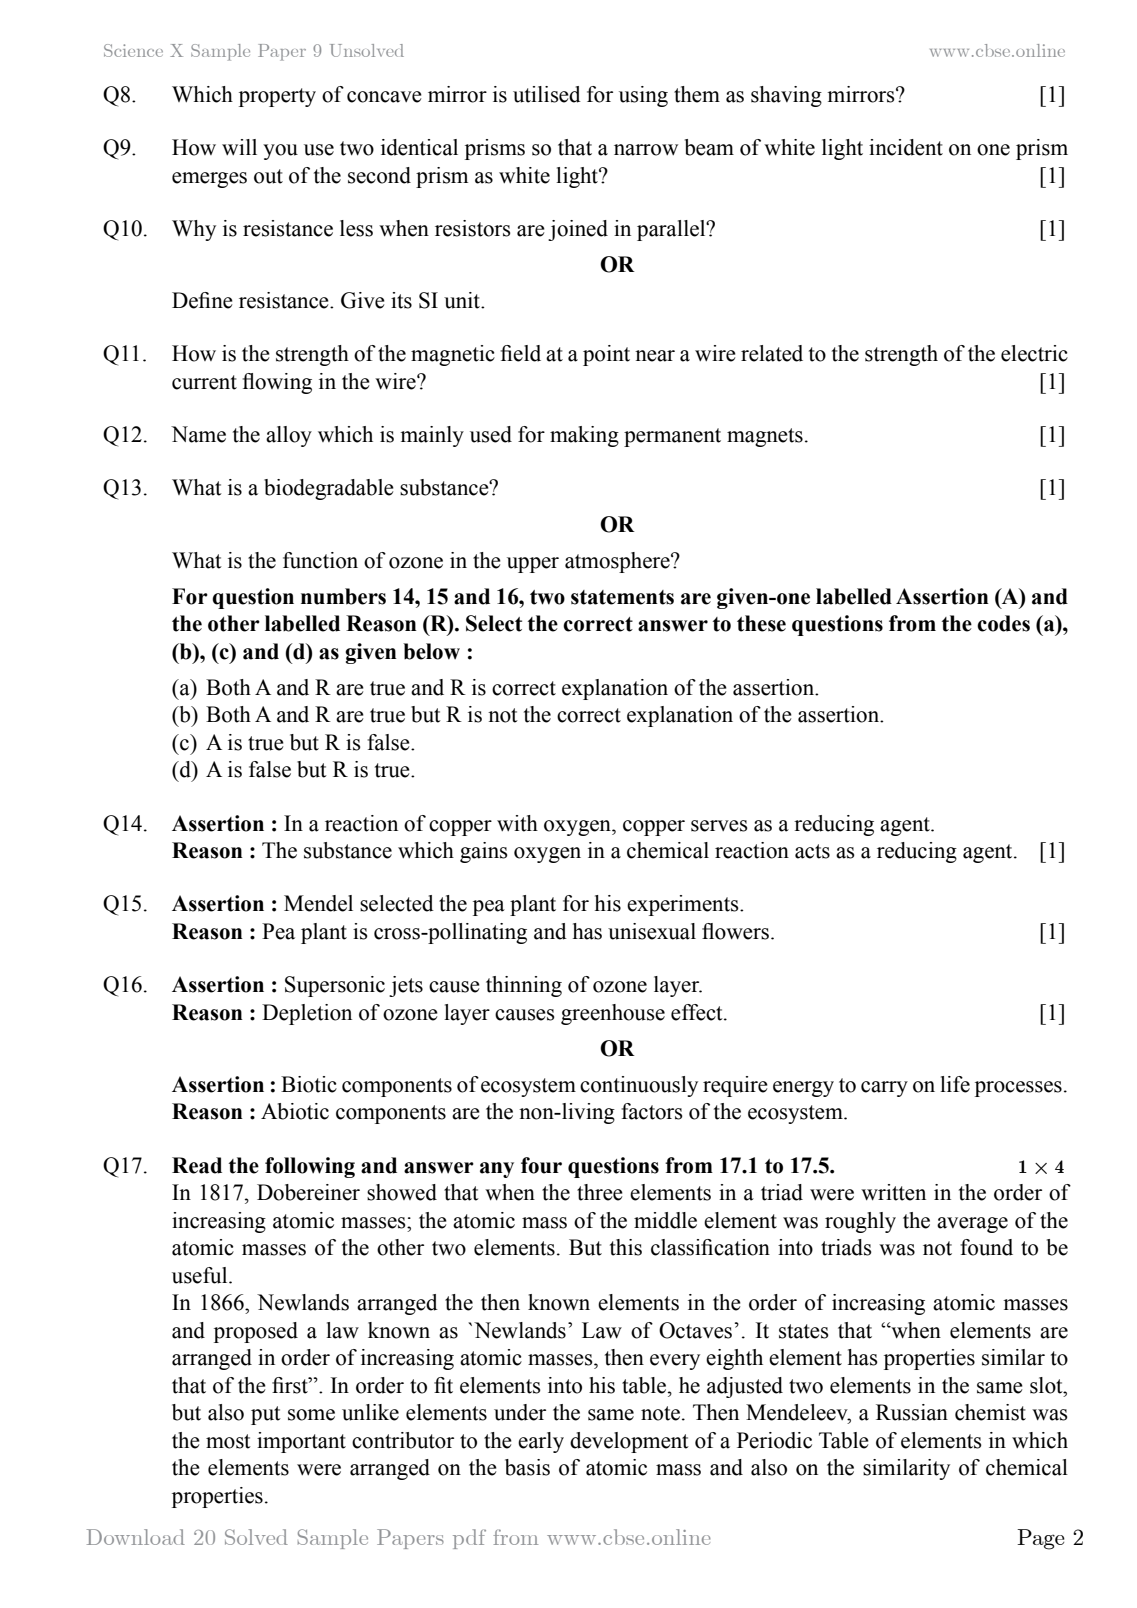  Describe the element at coordinates (484, 852) in the page. I see `gains` at that location.
